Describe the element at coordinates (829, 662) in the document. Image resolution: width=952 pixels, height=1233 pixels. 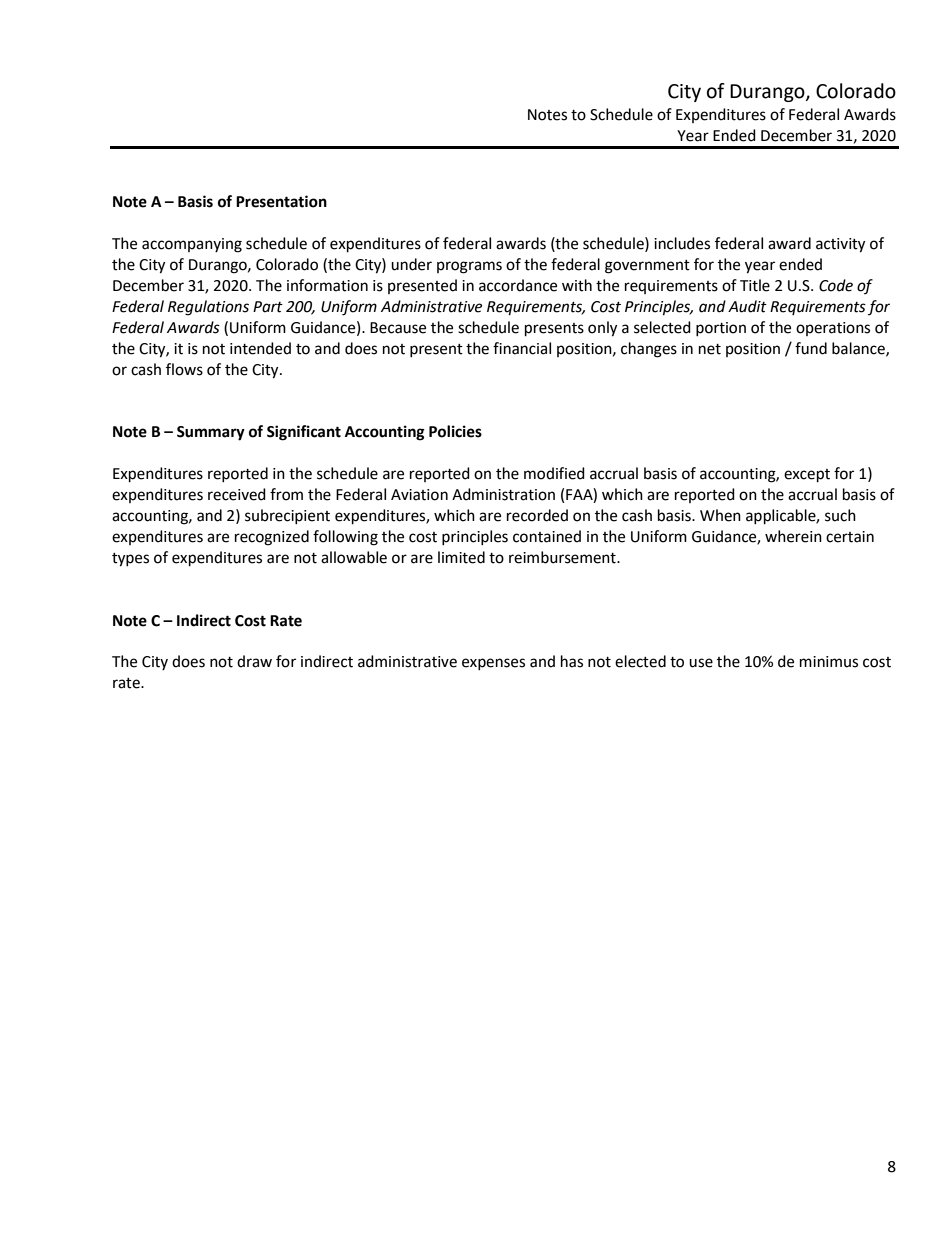
I see `minimus` at that location.
